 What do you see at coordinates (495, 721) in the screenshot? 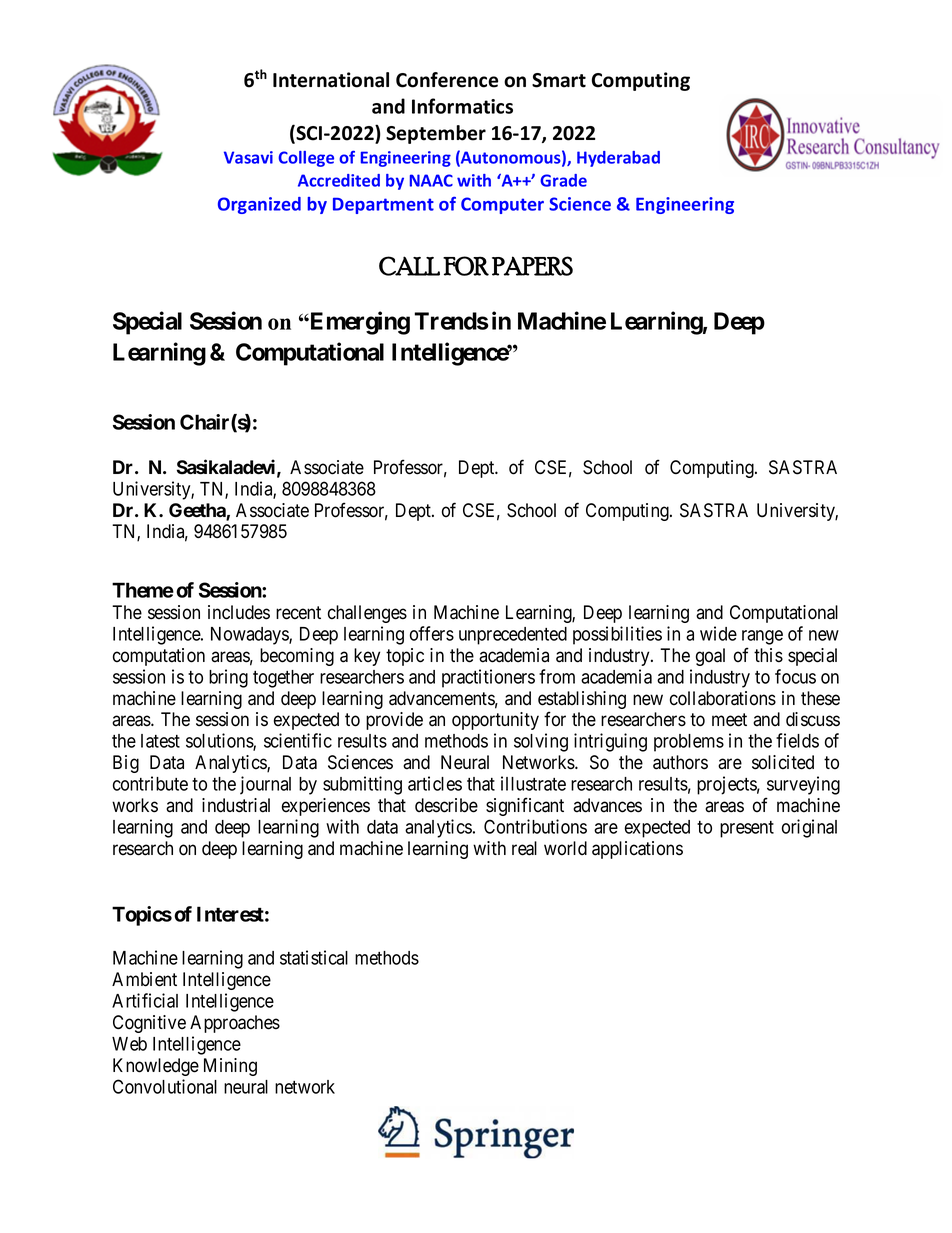
I see `opportunity` at bounding box center [495, 721].
